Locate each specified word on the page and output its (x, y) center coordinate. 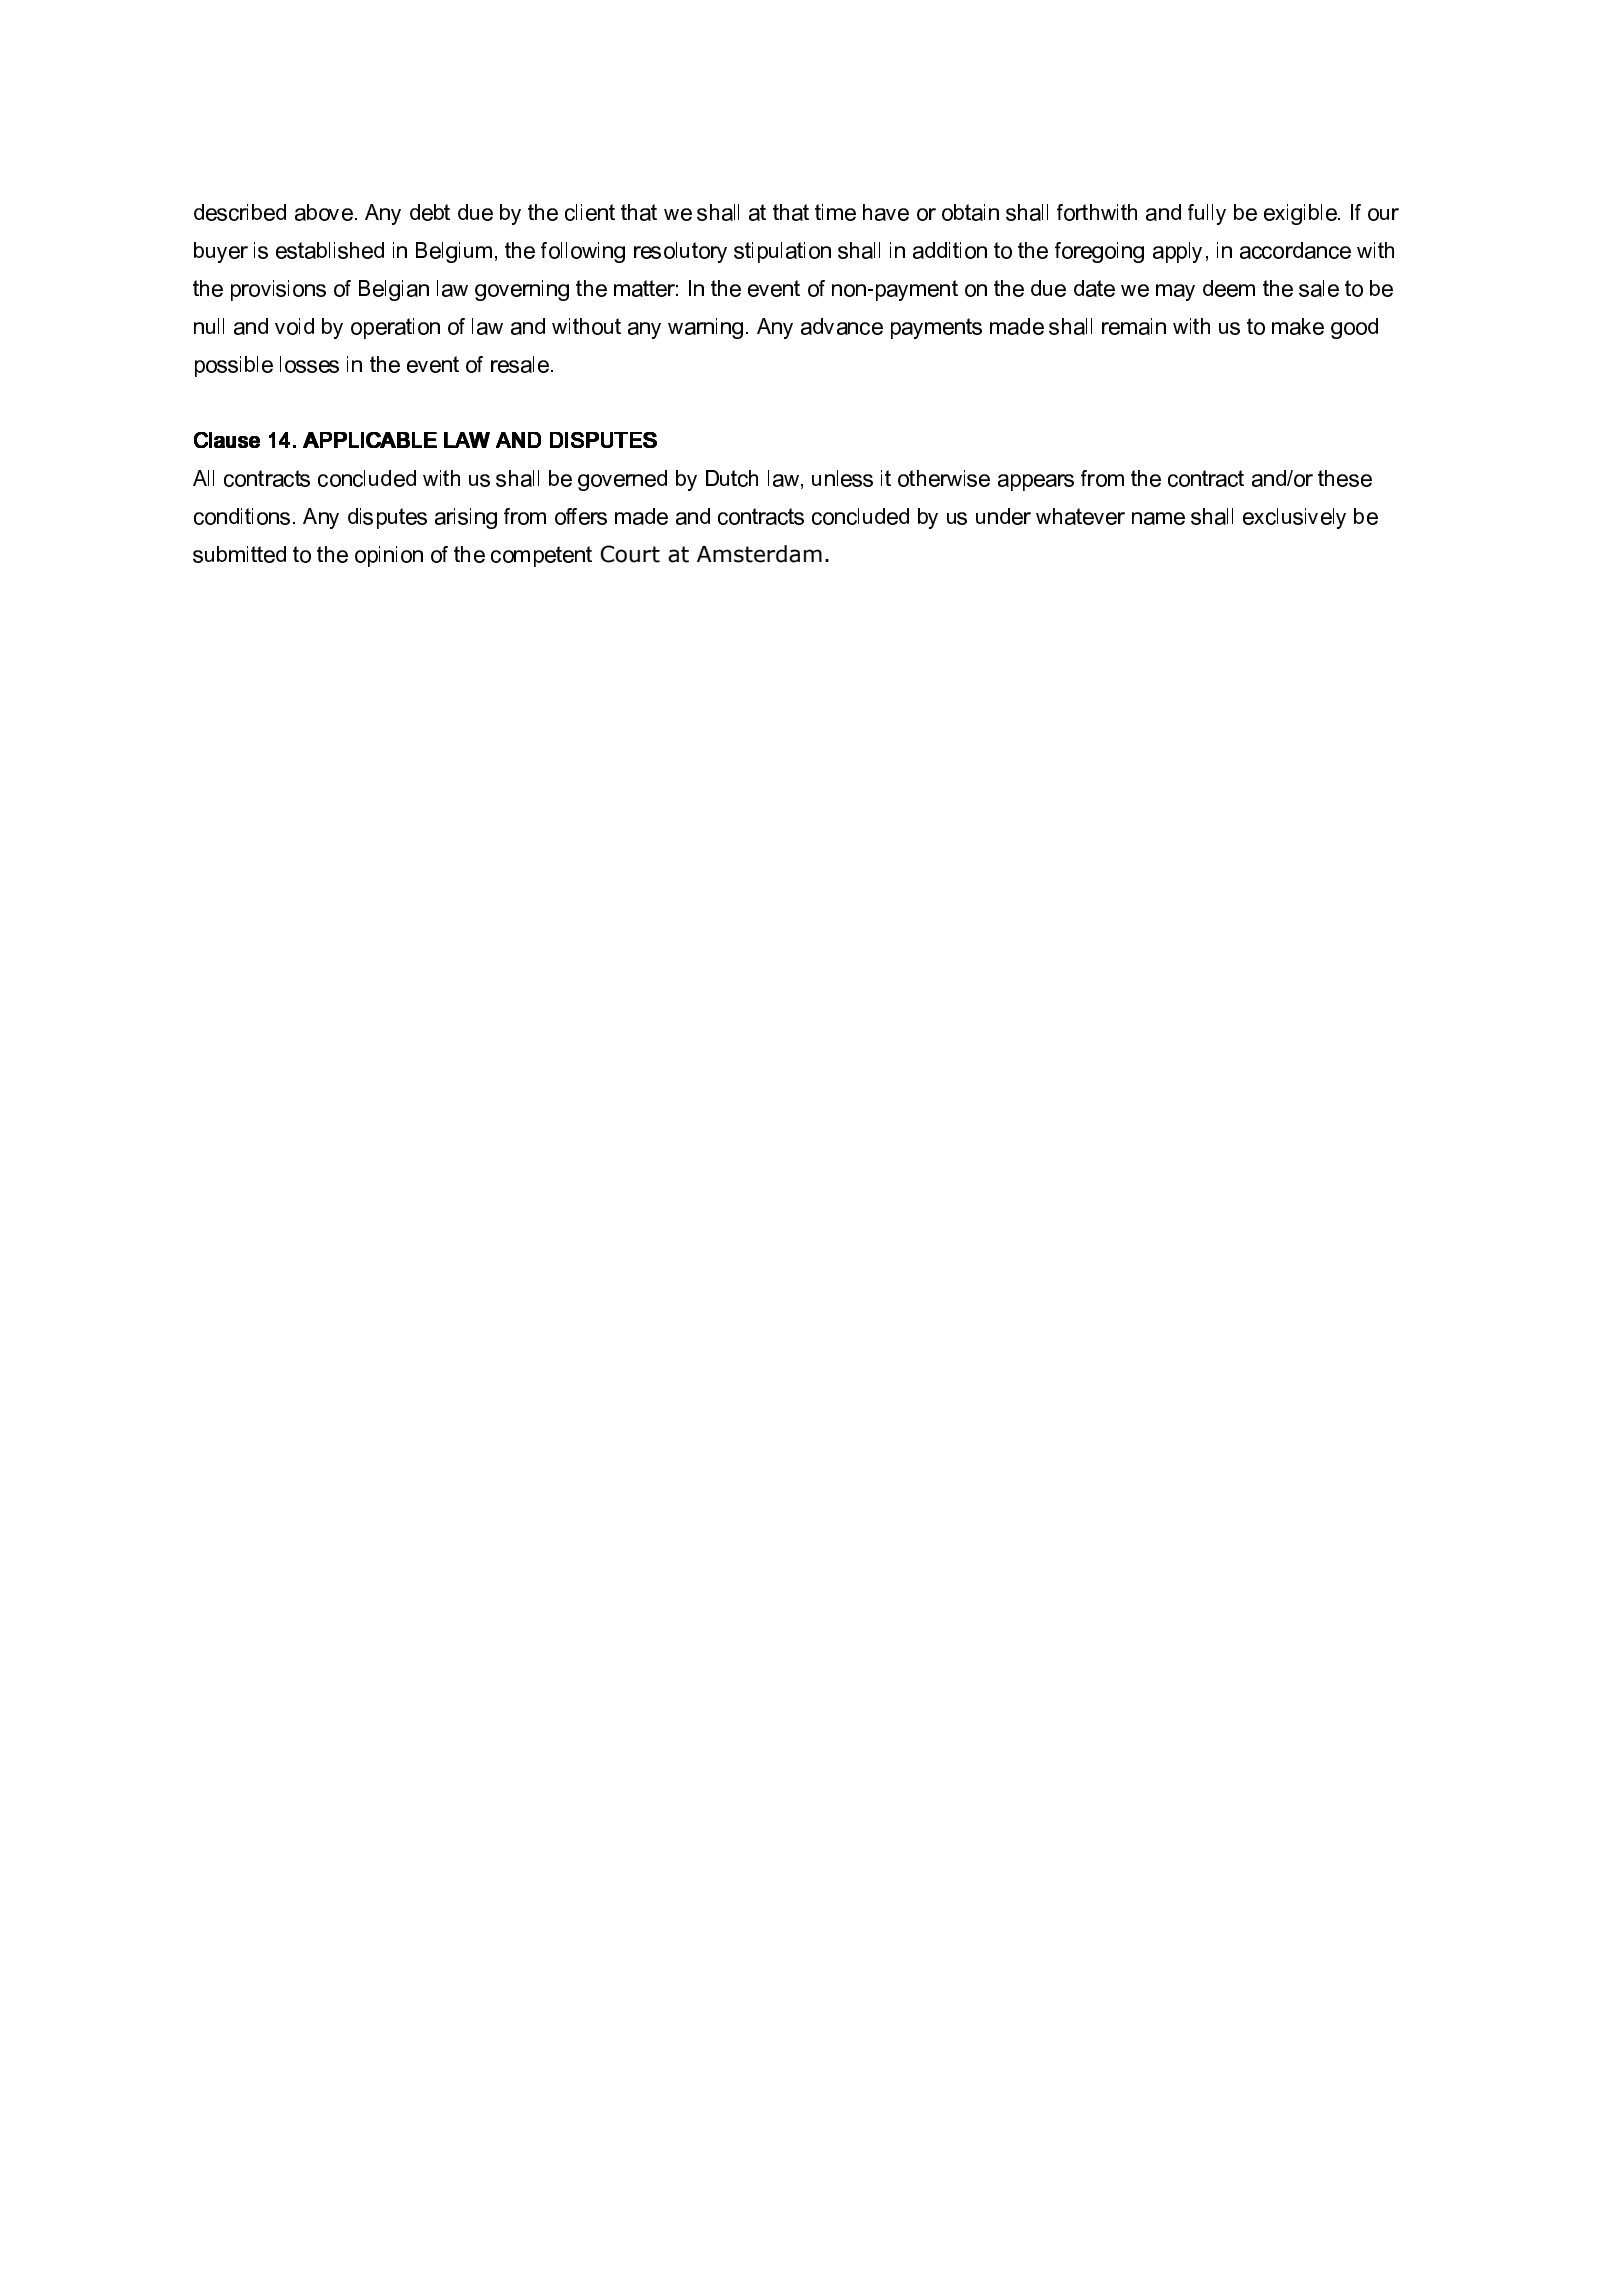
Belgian (394, 290)
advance (842, 326)
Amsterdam (759, 554)
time (835, 212)
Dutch (732, 478)
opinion (389, 556)
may (1175, 292)
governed (622, 480)
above (324, 212)
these (1345, 478)
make (1298, 326)
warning (705, 328)
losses (309, 364)
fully (1207, 214)
